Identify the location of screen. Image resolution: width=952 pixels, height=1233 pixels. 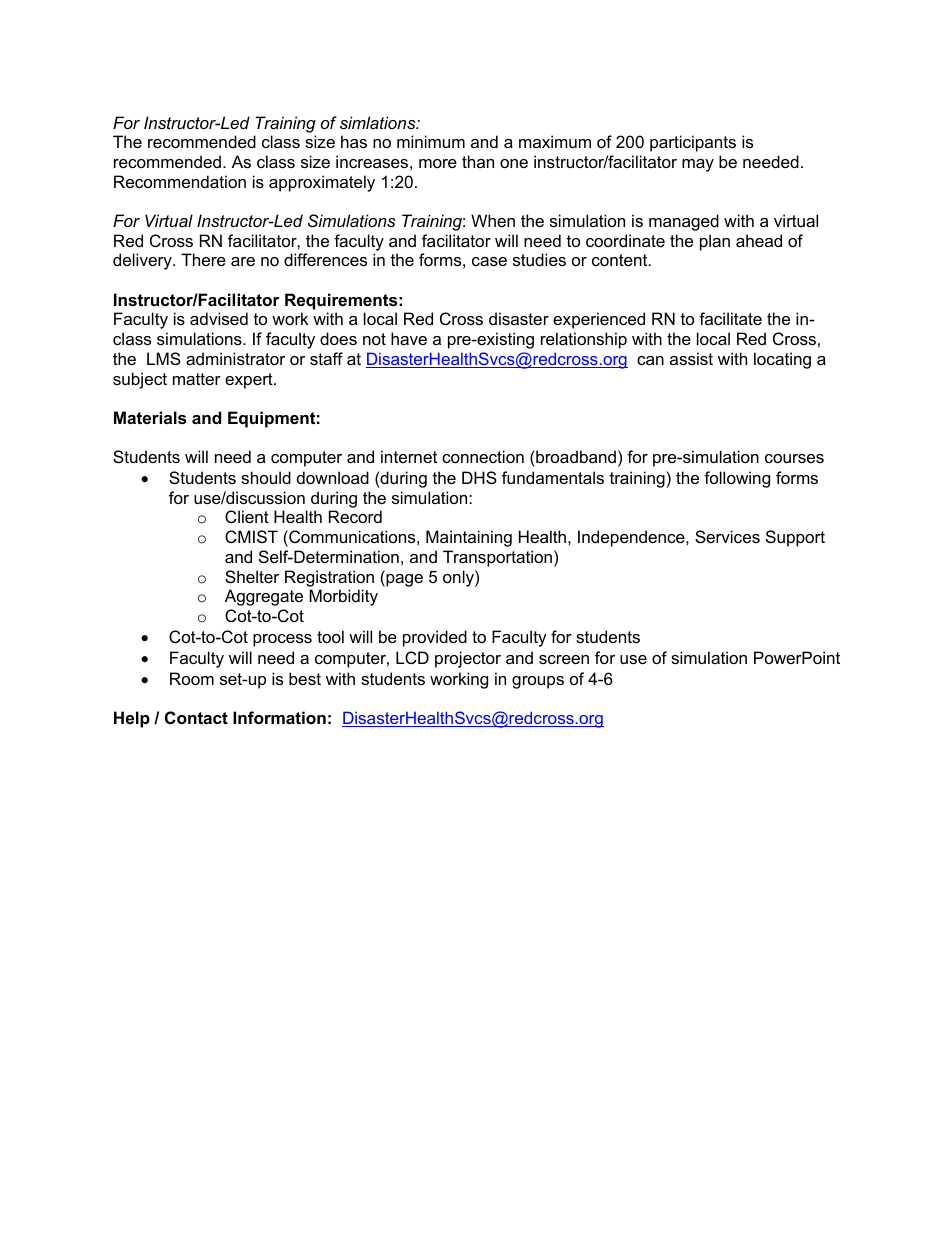
(564, 659).
